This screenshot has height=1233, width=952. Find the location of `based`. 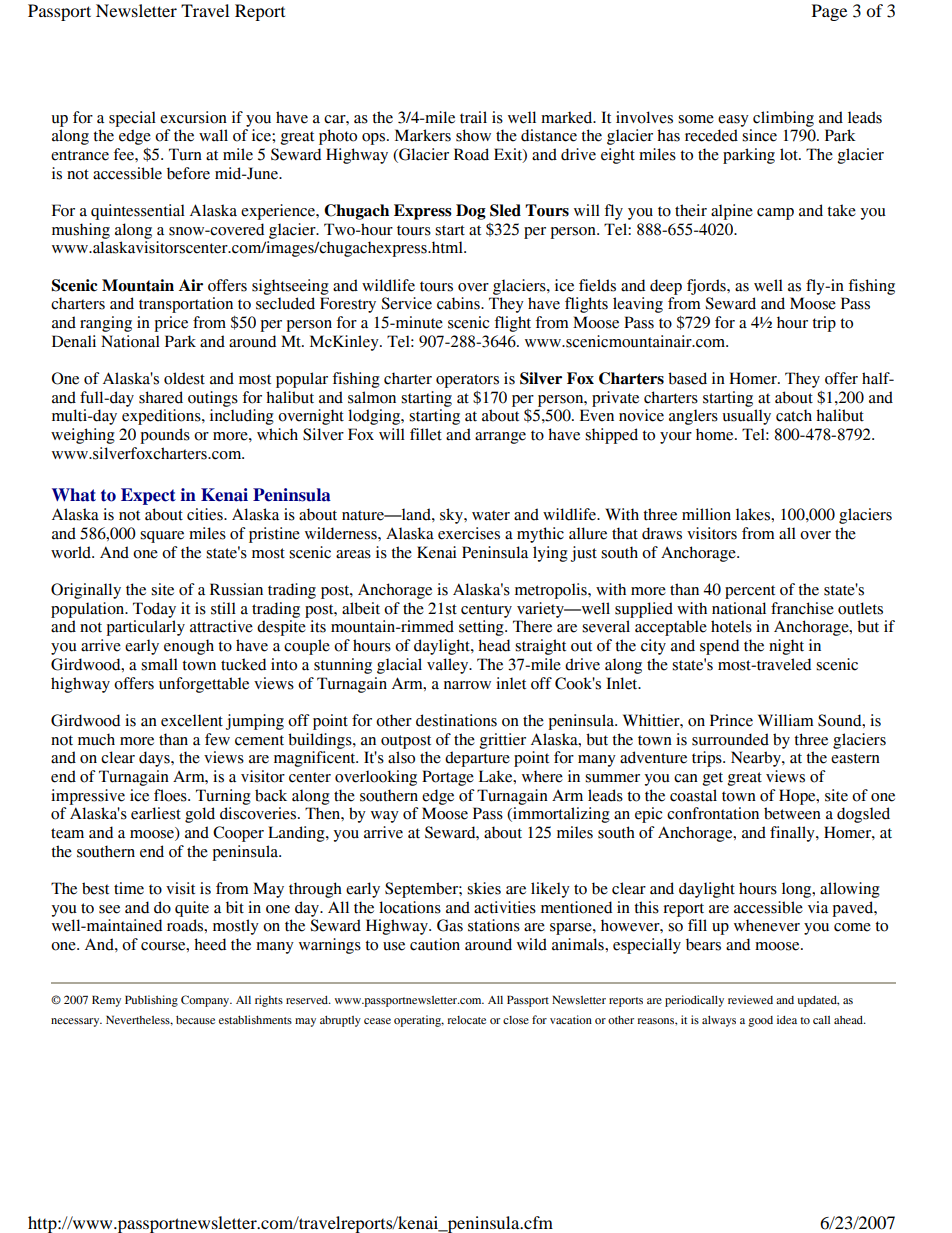

based is located at coordinates (687, 378).
